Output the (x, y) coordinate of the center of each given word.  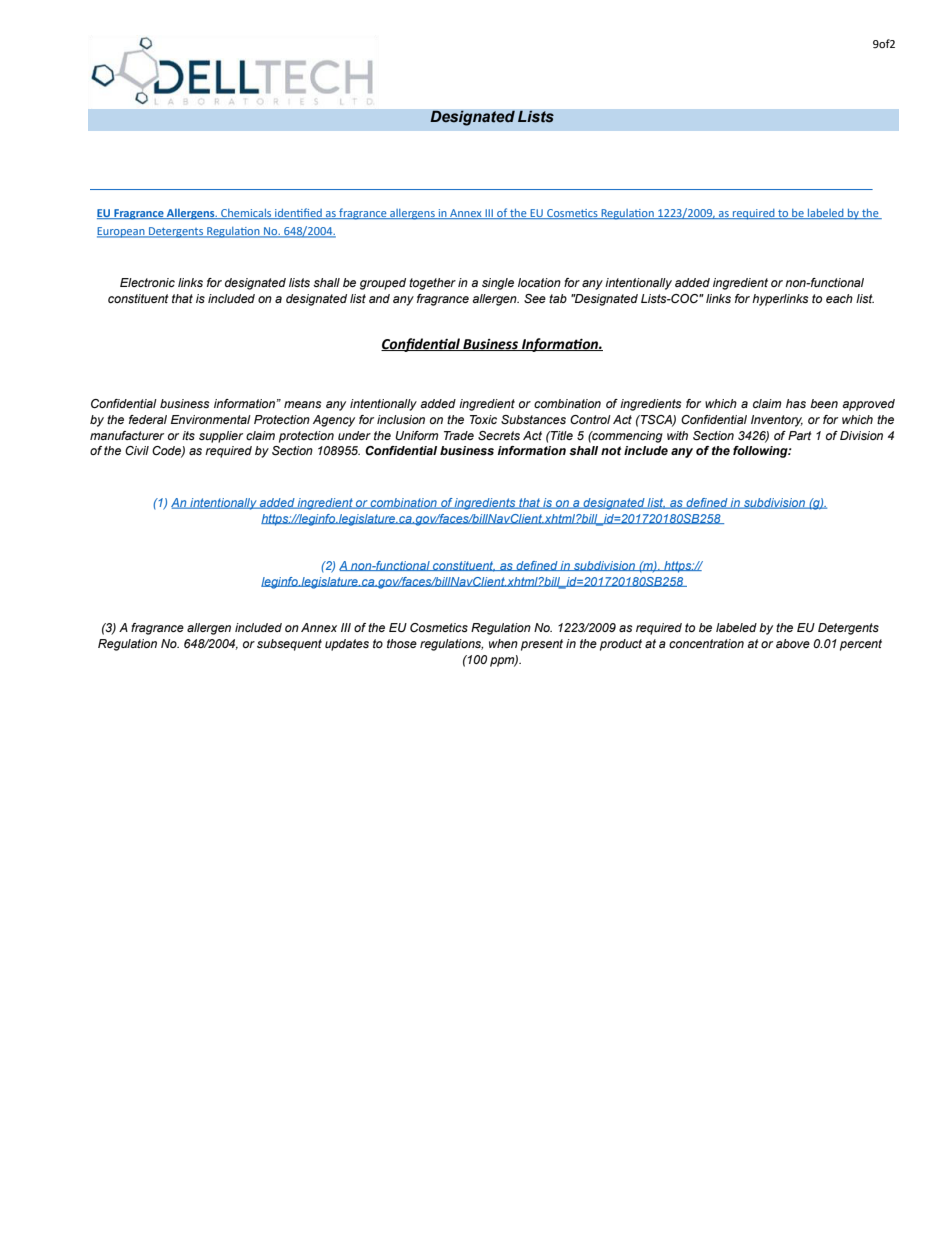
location (539, 282)
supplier (221, 437)
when (503, 643)
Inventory (777, 421)
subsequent (289, 645)
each (839, 298)
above (793, 643)
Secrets (499, 435)
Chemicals (246, 214)
